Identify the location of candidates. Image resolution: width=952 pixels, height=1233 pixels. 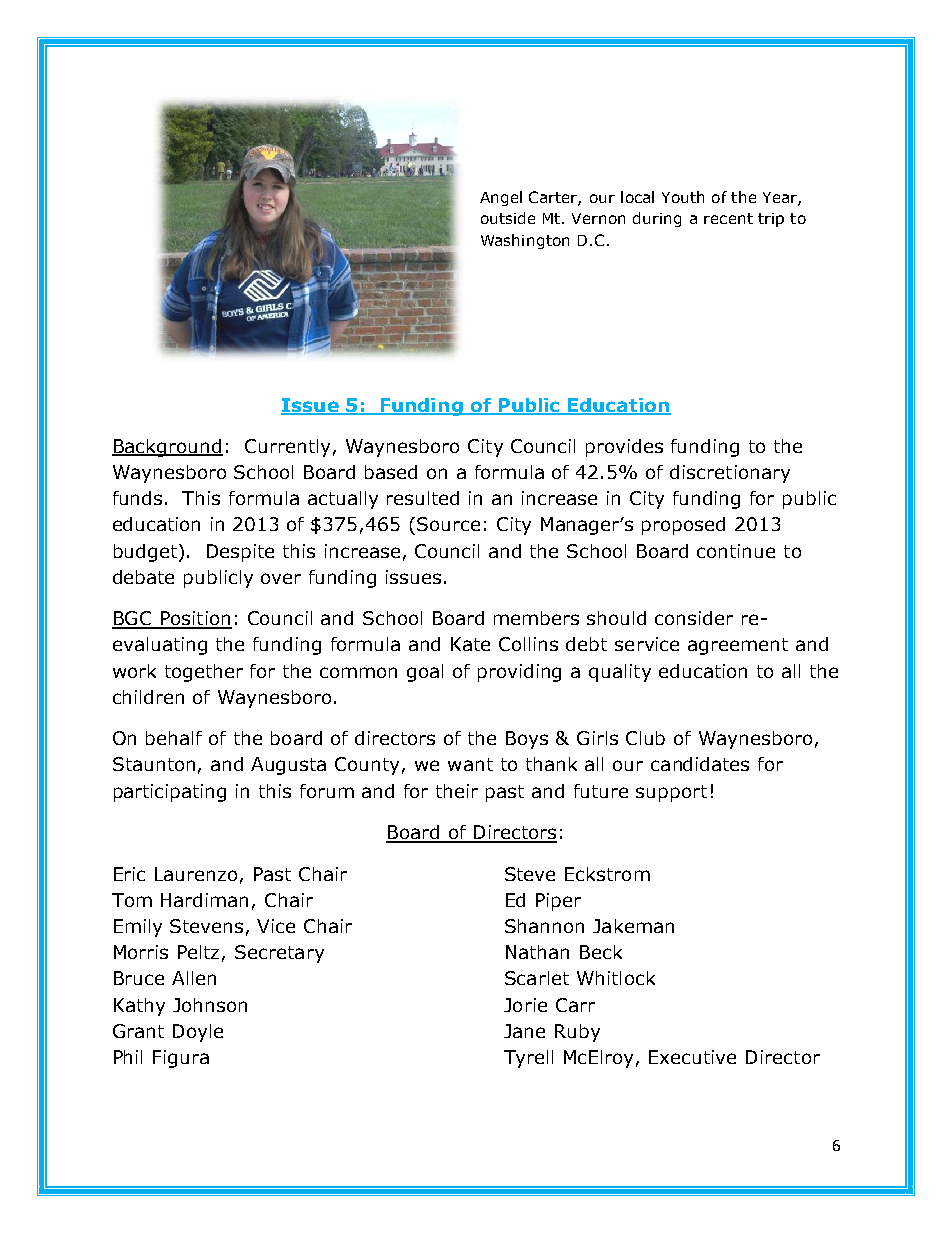
(700, 764).
